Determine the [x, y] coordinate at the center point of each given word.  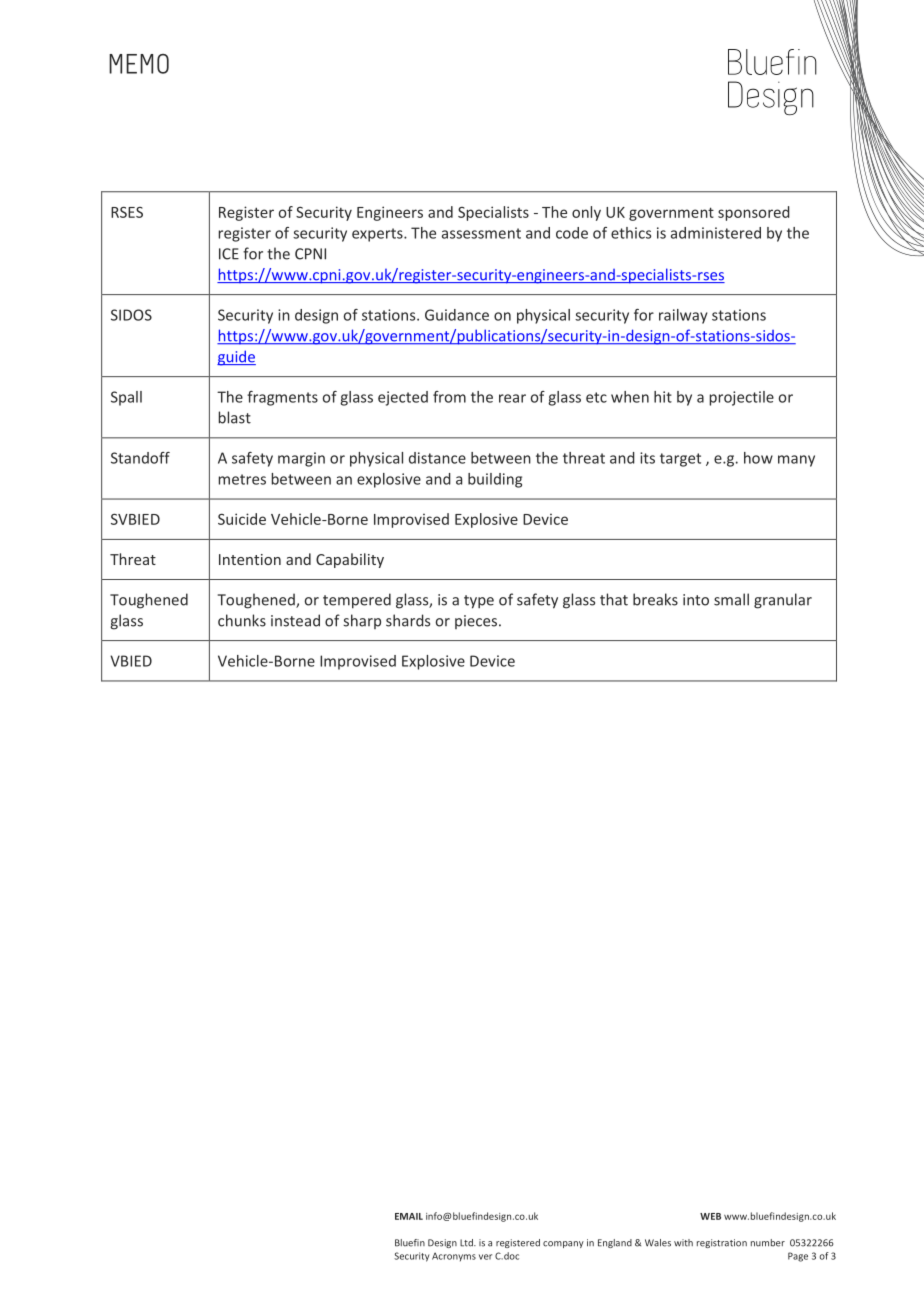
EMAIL [409, 1216]
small [731, 599]
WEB [710, 1216]
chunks [242, 620]
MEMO [139, 64]
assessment [481, 233]
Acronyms [454, 1257]
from [449, 397]
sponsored [754, 213]
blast [235, 417]
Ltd [467, 1243]
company [563, 1244]
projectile [742, 398]
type [479, 602]
